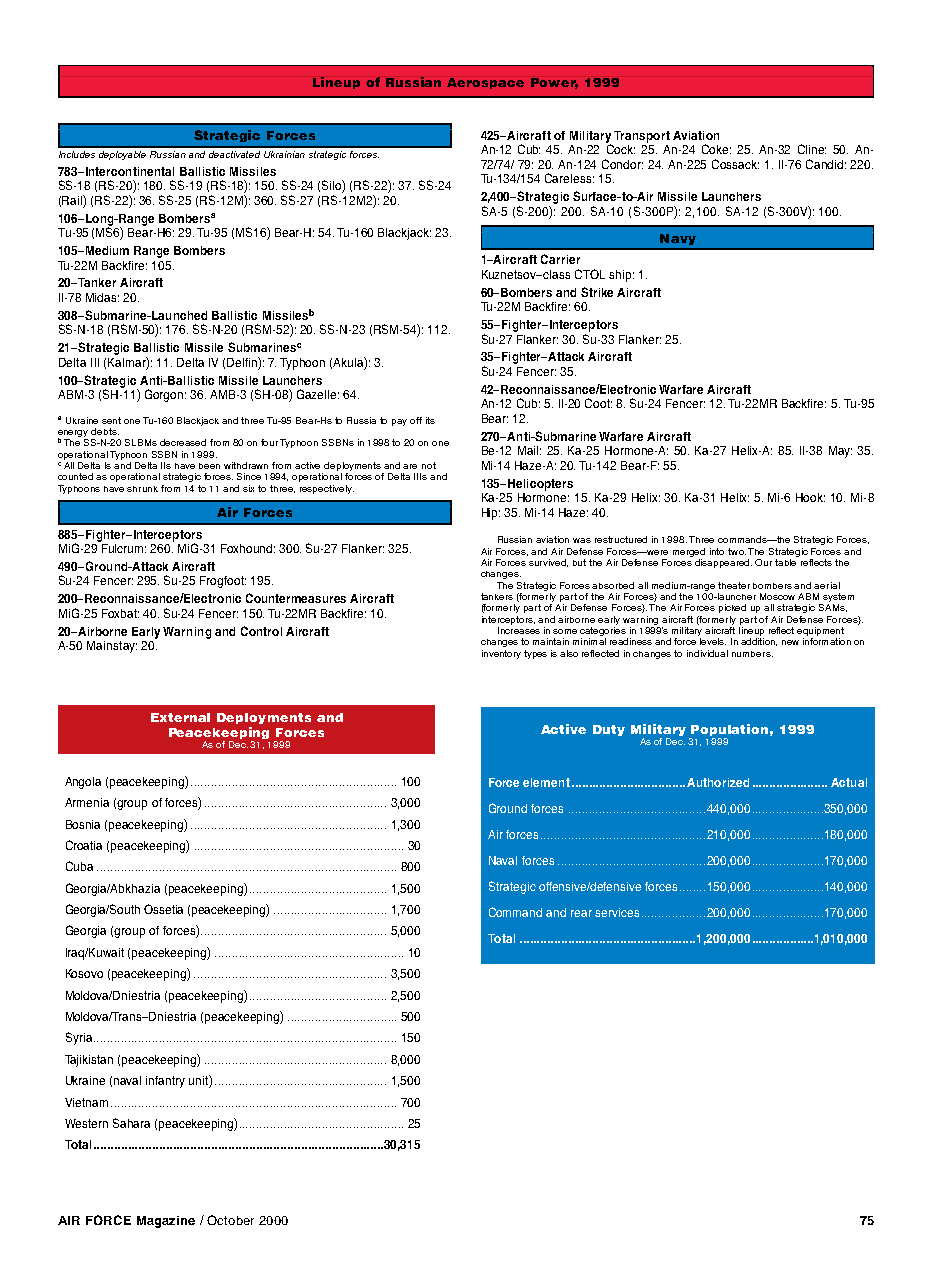  Describe the element at coordinates (102, 297) in the screenshot. I see `Midas` at that location.
